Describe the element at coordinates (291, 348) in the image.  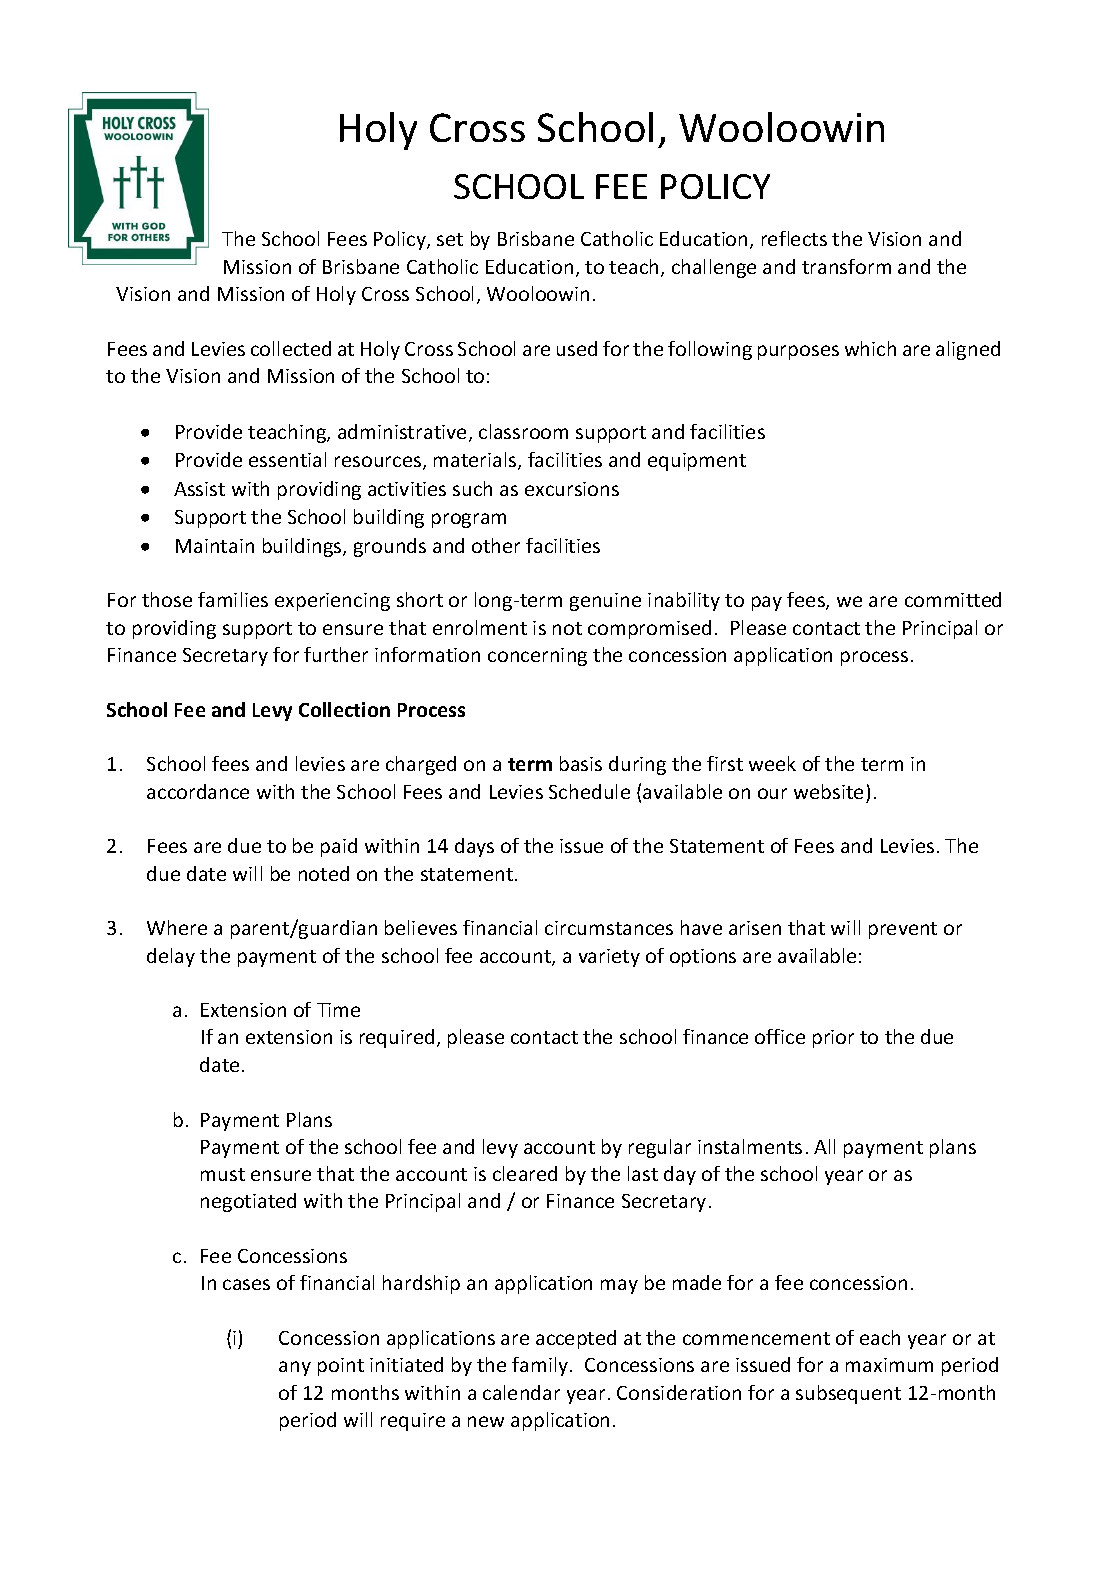
I see `collected` at that location.
